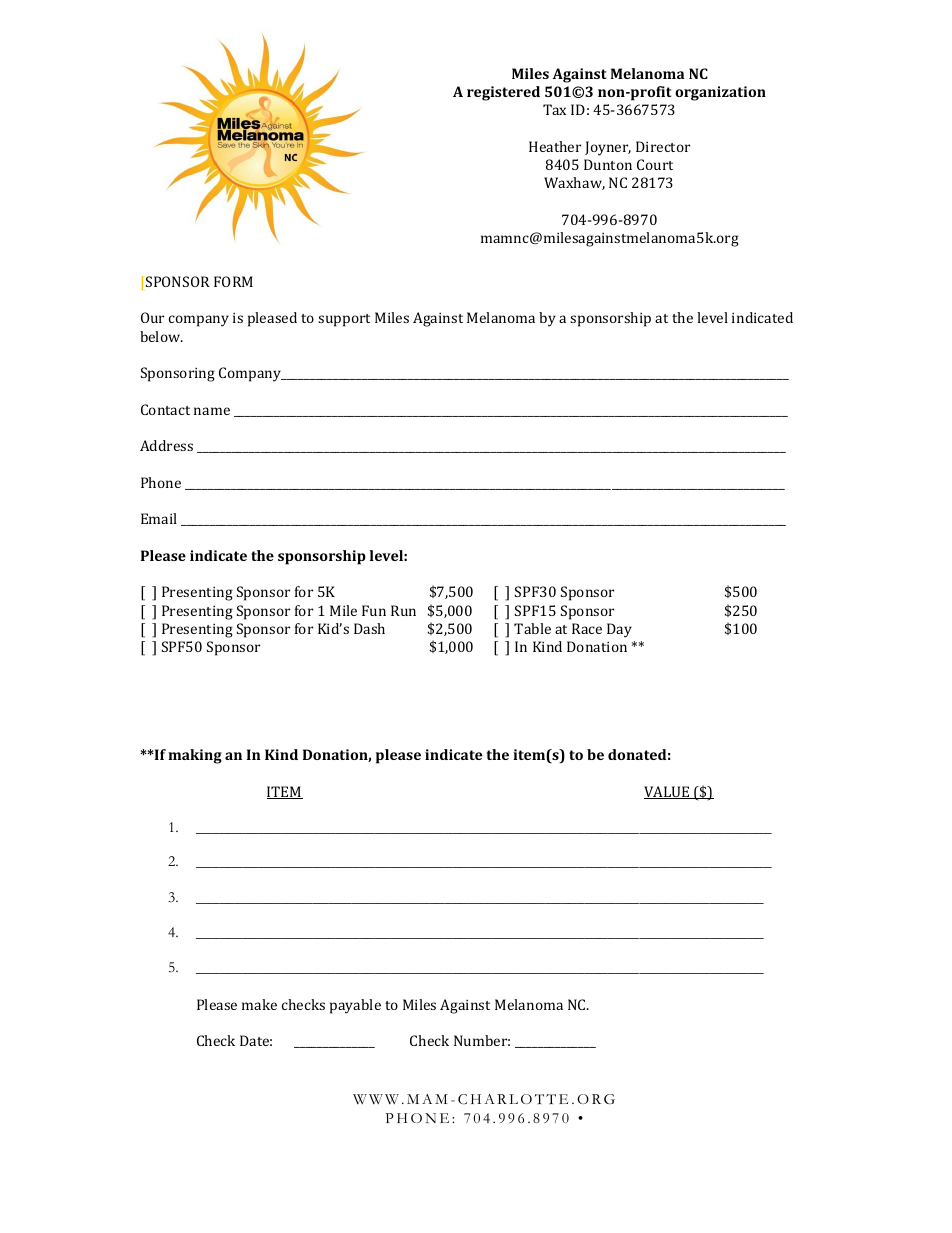  I want to click on FORM, so click(233, 281).
